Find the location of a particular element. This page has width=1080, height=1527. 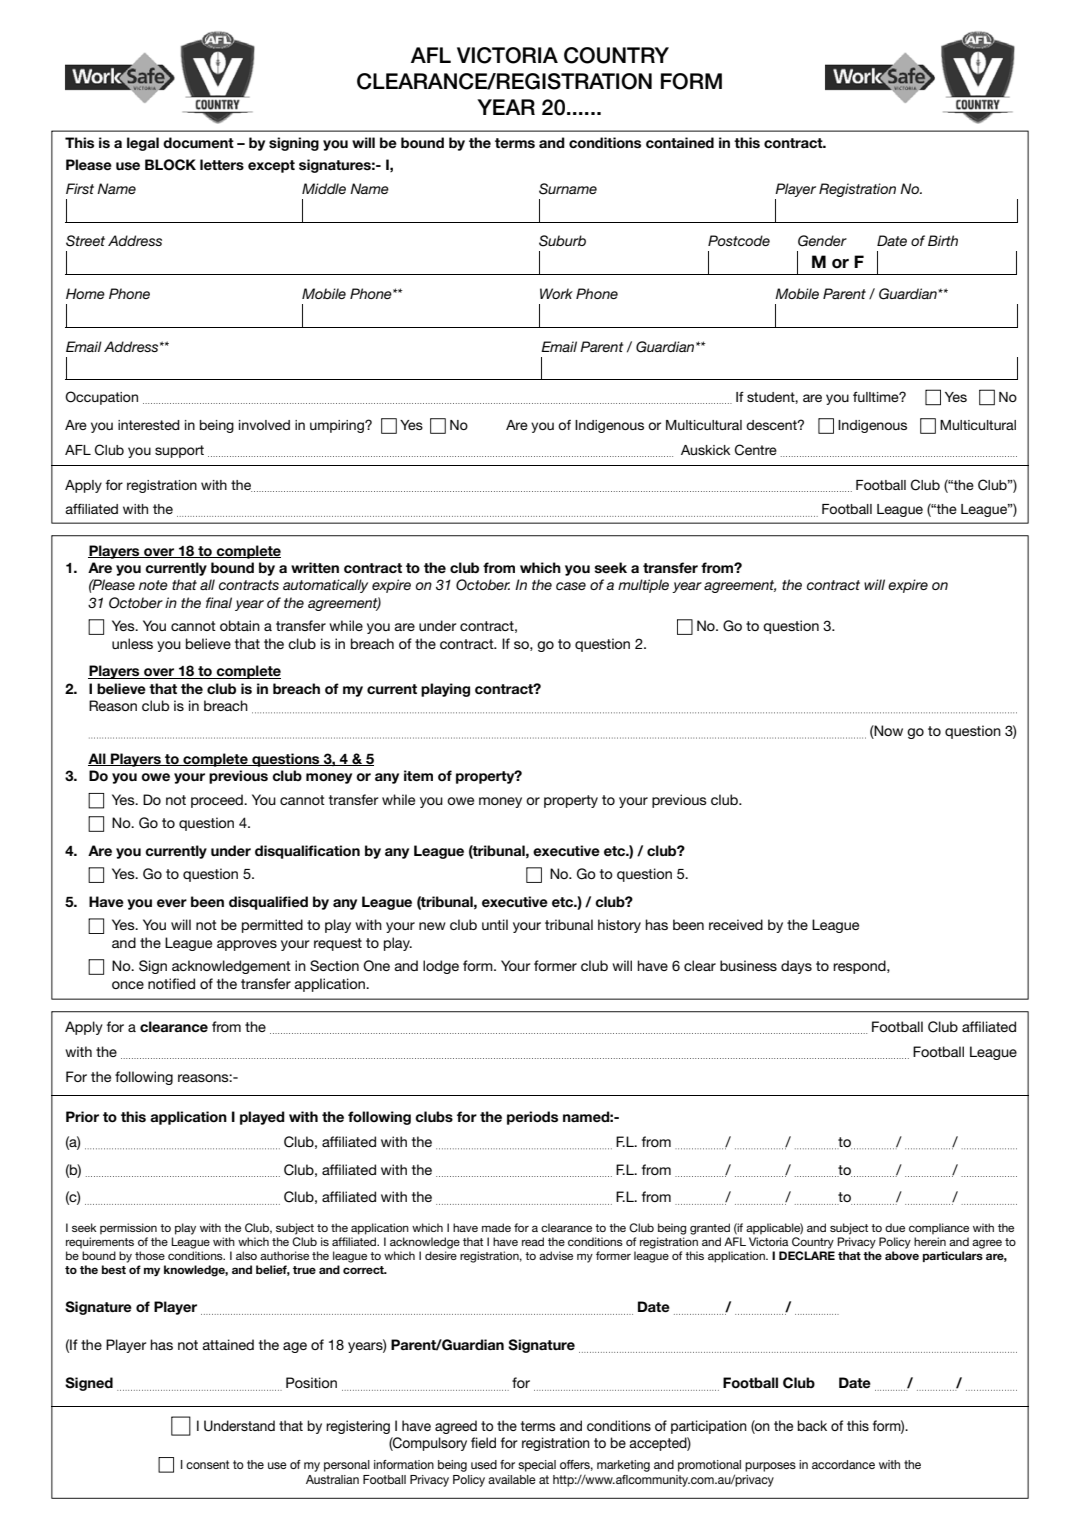

BLOCK is located at coordinates (170, 165).
